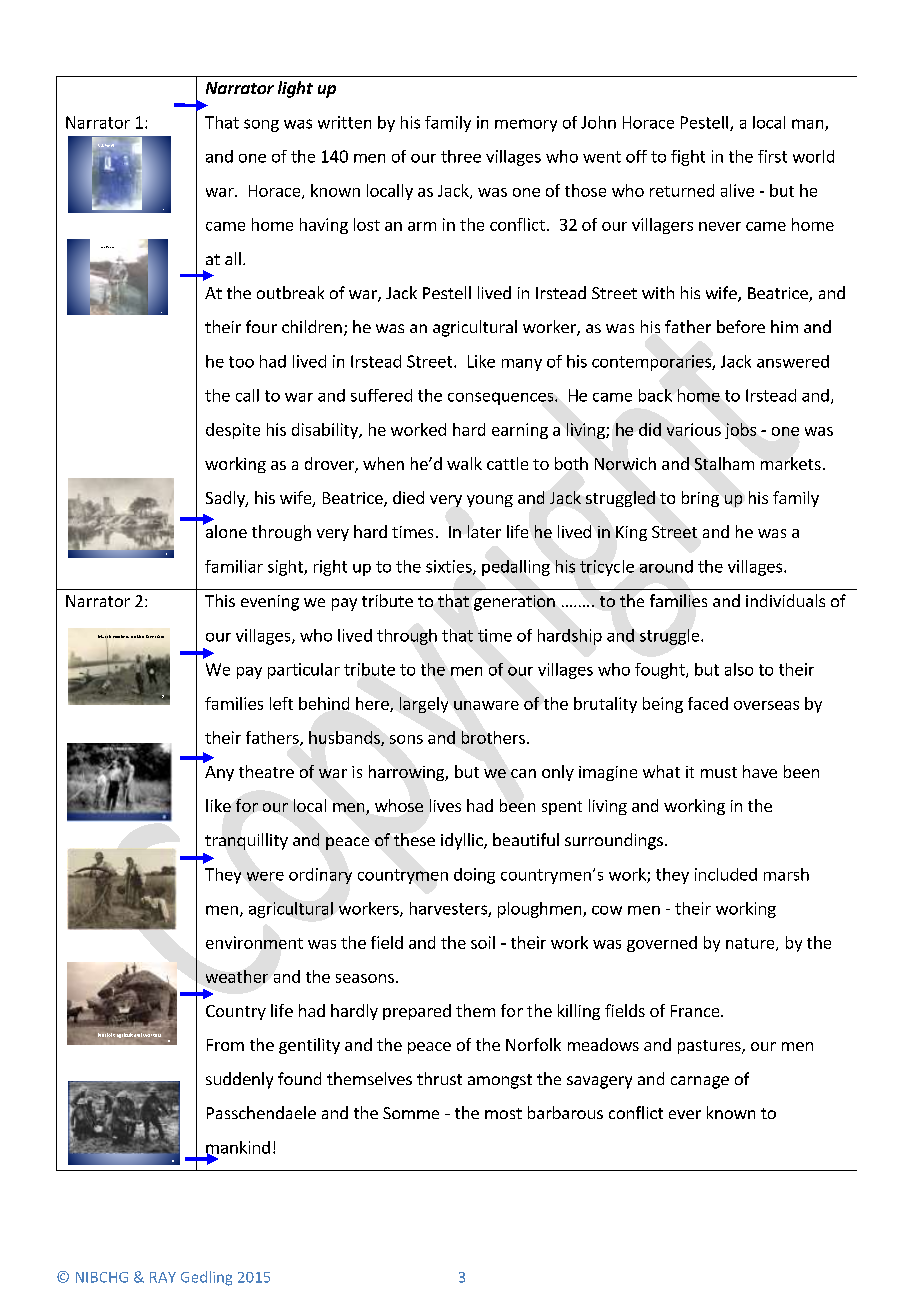  What do you see at coordinates (772, 156) in the image?
I see `first` at bounding box center [772, 156].
